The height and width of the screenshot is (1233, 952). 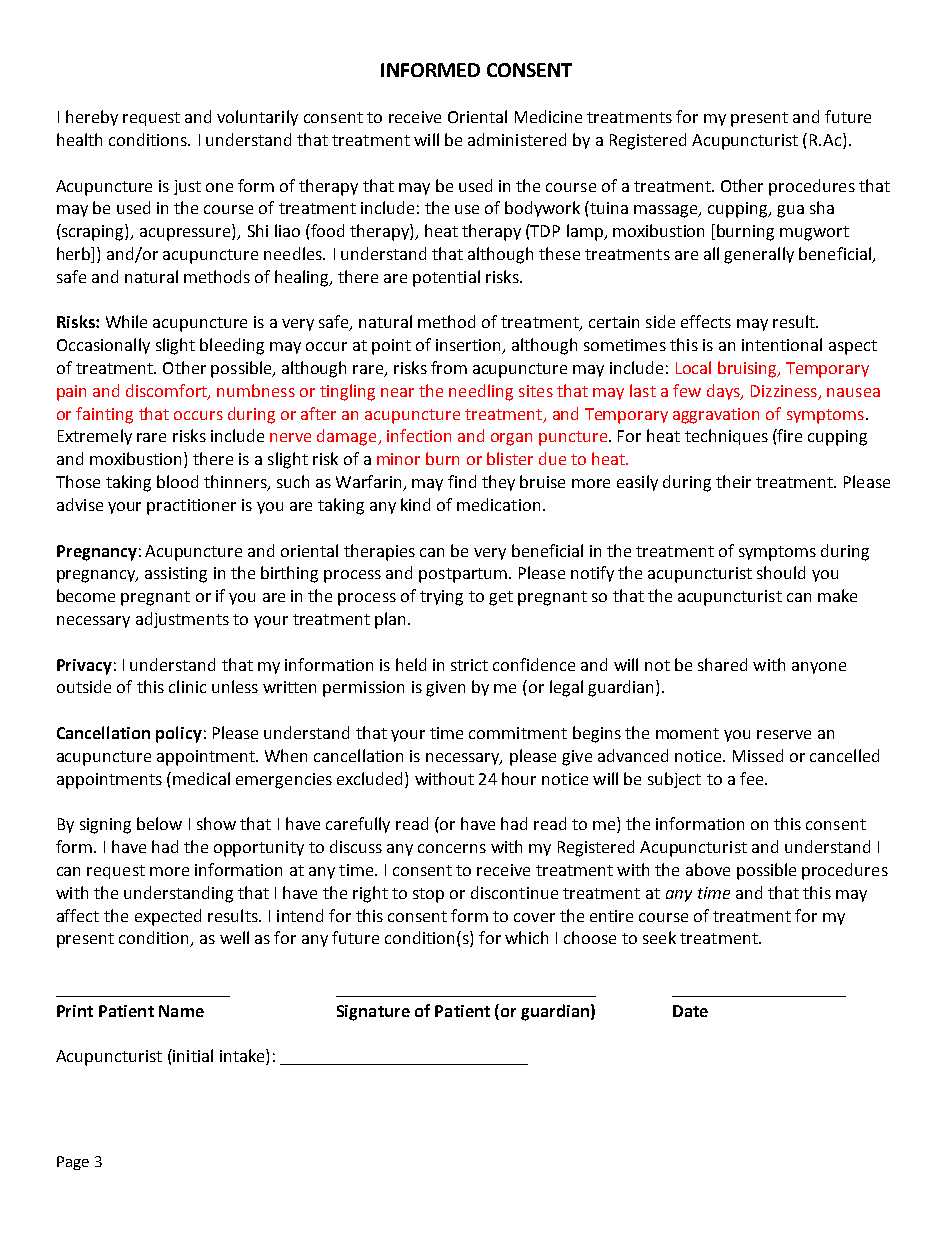 What do you see at coordinates (104, 415) in the screenshot?
I see `fainting` at bounding box center [104, 415].
